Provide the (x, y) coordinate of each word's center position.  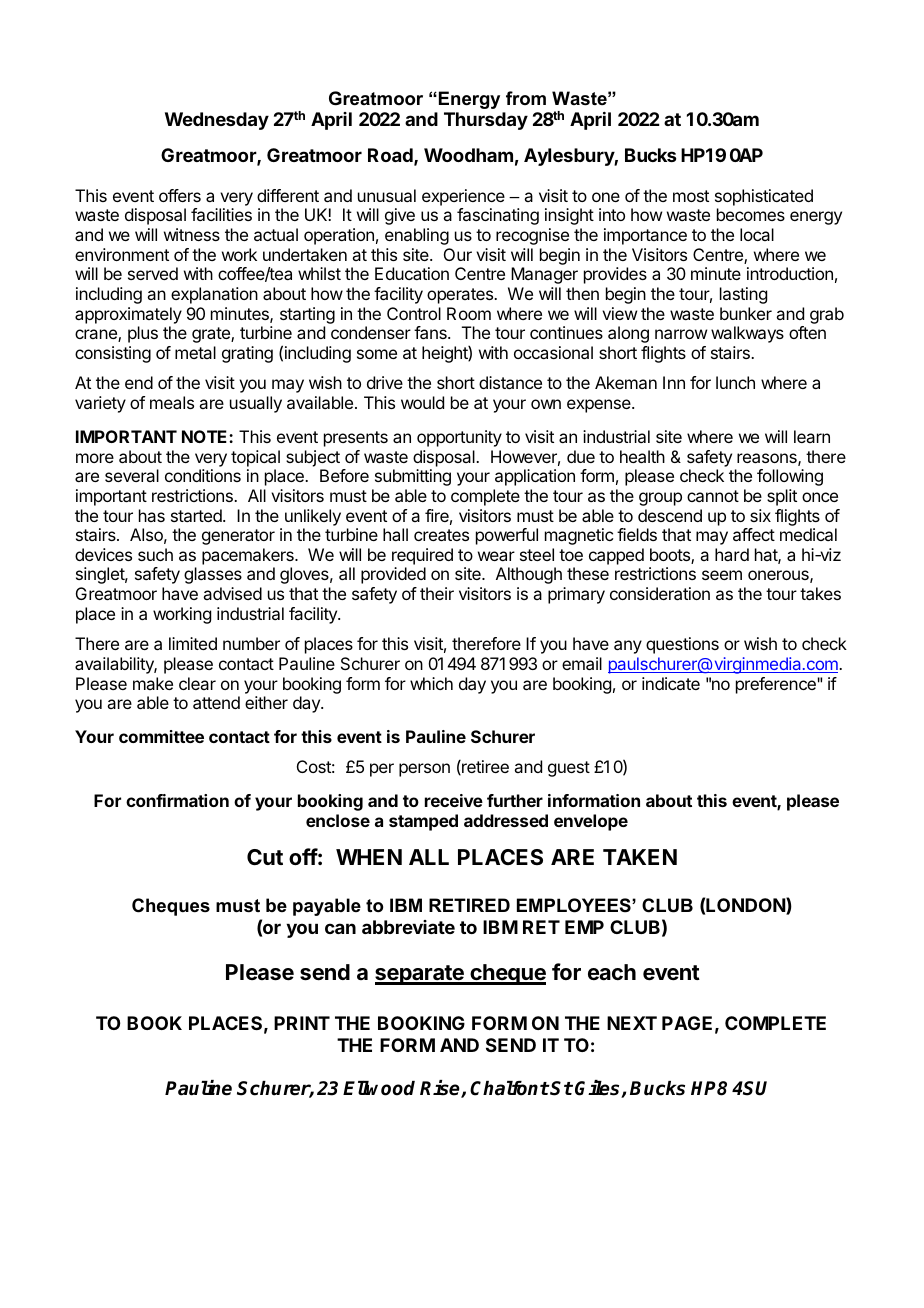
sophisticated (764, 197)
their (437, 593)
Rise (441, 1089)
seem (722, 575)
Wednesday (217, 121)
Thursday (486, 121)
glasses (213, 575)
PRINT (302, 1023)
